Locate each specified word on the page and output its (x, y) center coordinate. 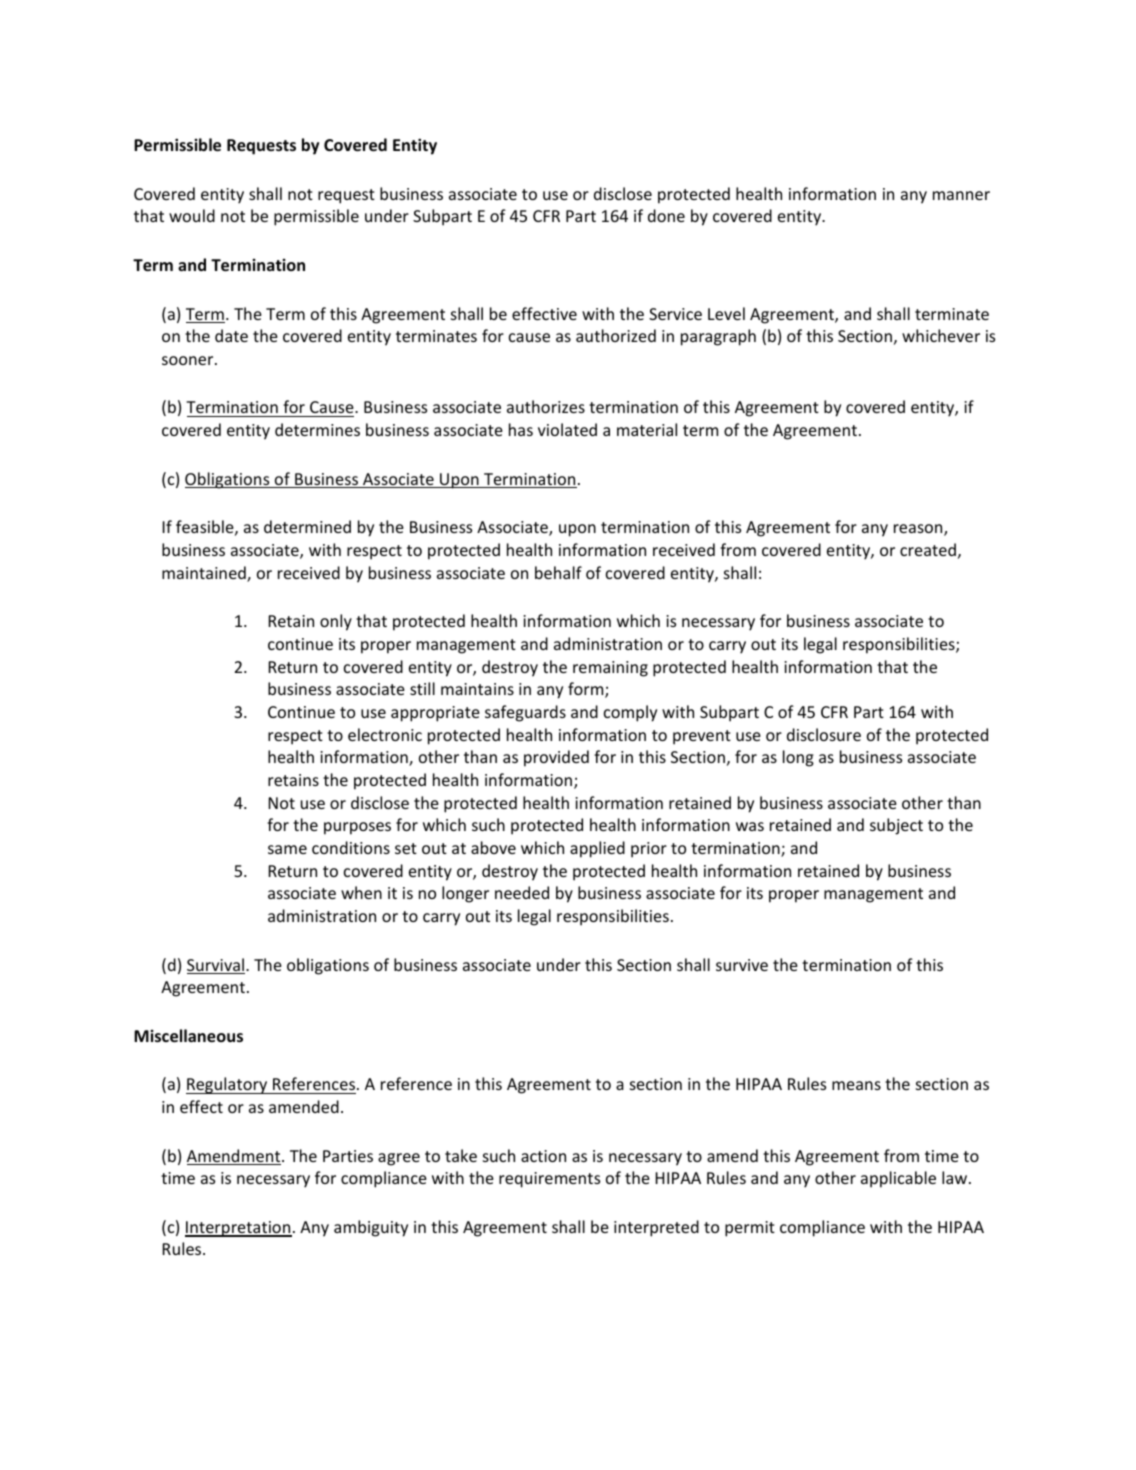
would (192, 215)
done (666, 215)
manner (961, 195)
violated (567, 429)
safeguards (525, 713)
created (928, 549)
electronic (385, 734)
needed (522, 892)
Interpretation (238, 1229)
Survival (217, 966)
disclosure (824, 734)
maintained (205, 574)
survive (742, 965)
